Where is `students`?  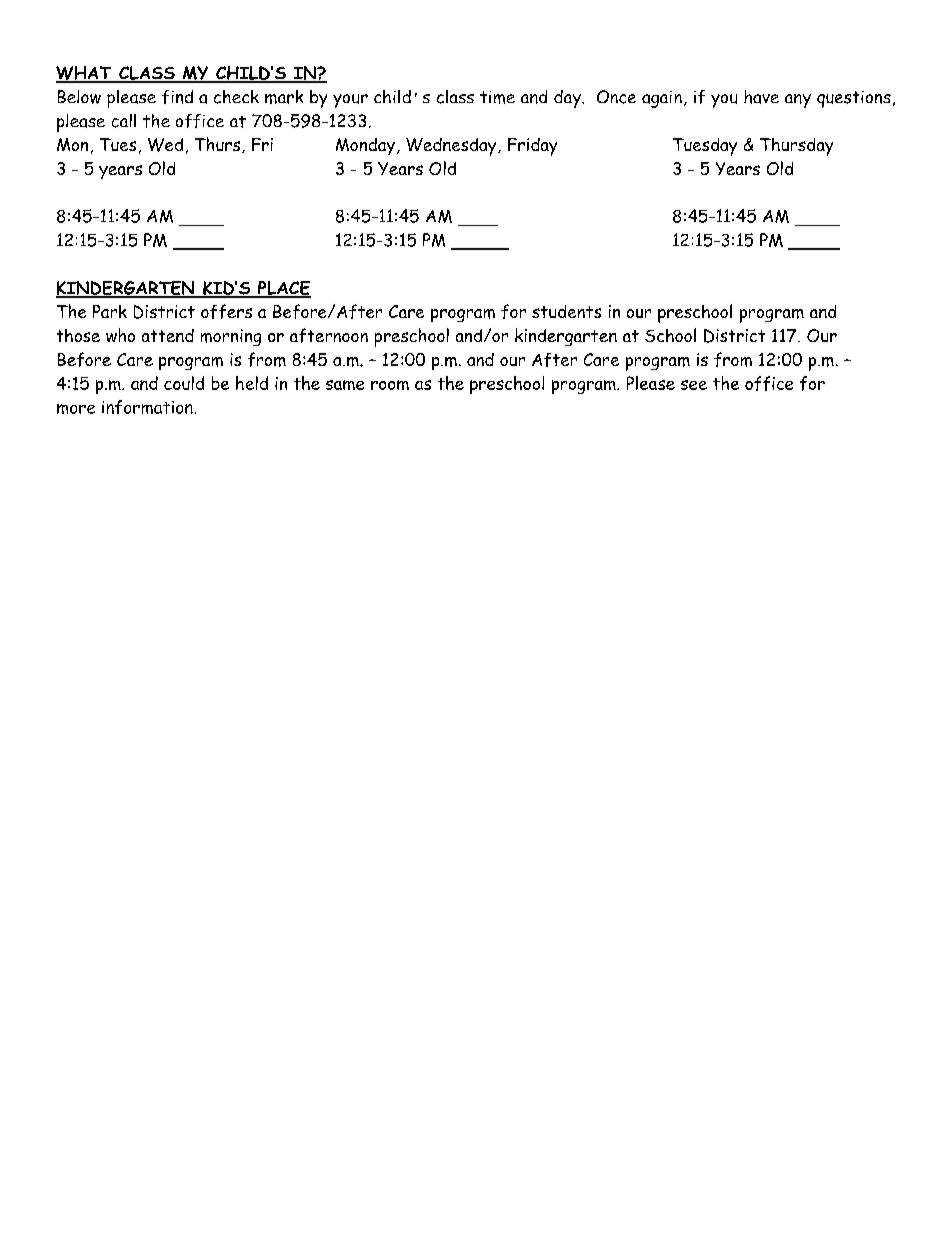 students is located at coordinates (566, 311).
